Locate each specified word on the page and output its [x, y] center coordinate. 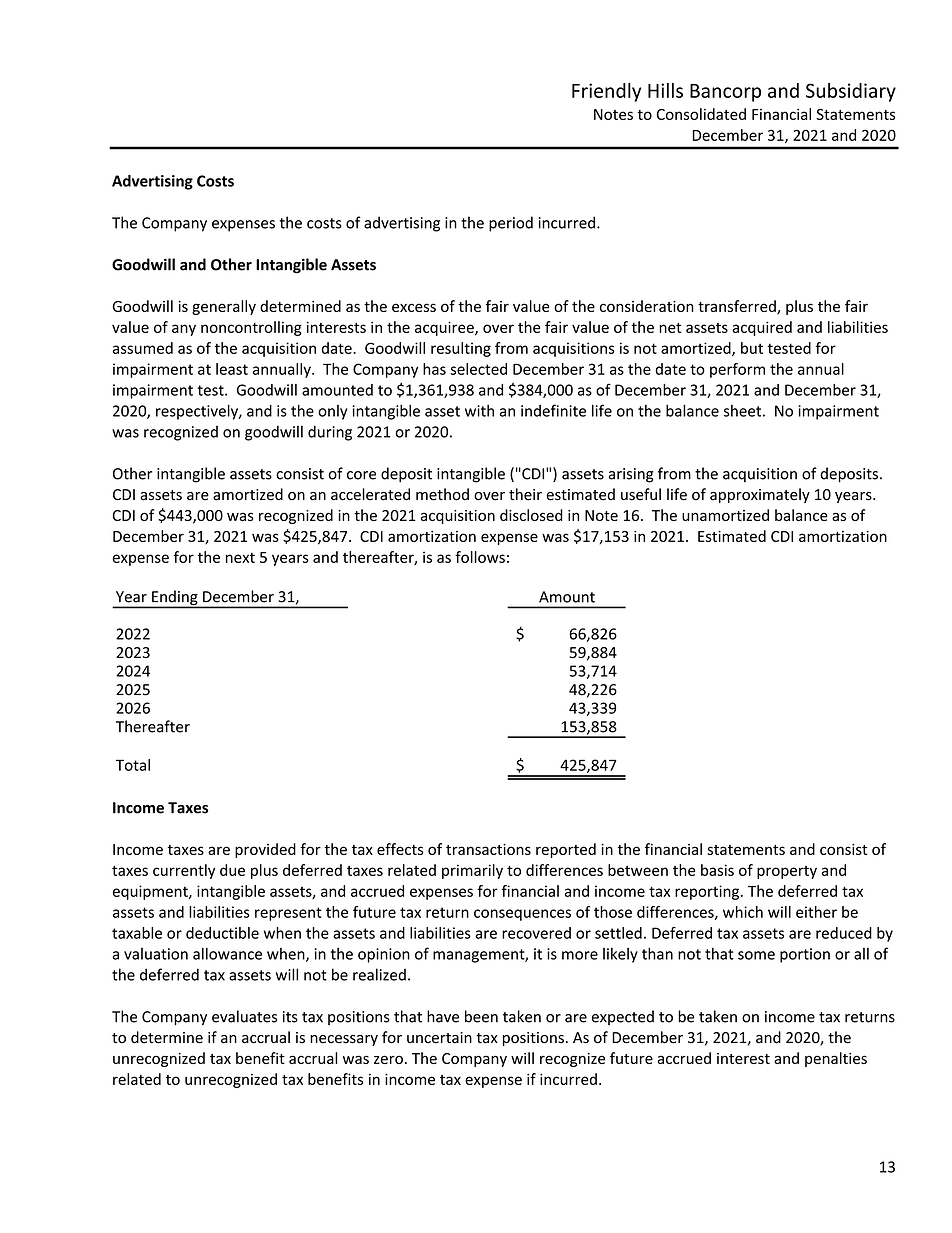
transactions [488, 849]
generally [224, 307]
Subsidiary [851, 92]
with [479, 410]
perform [737, 370]
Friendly [606, 92]
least [232, 369]
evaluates [244, 1016]
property [787, 872]
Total [133, 765]
